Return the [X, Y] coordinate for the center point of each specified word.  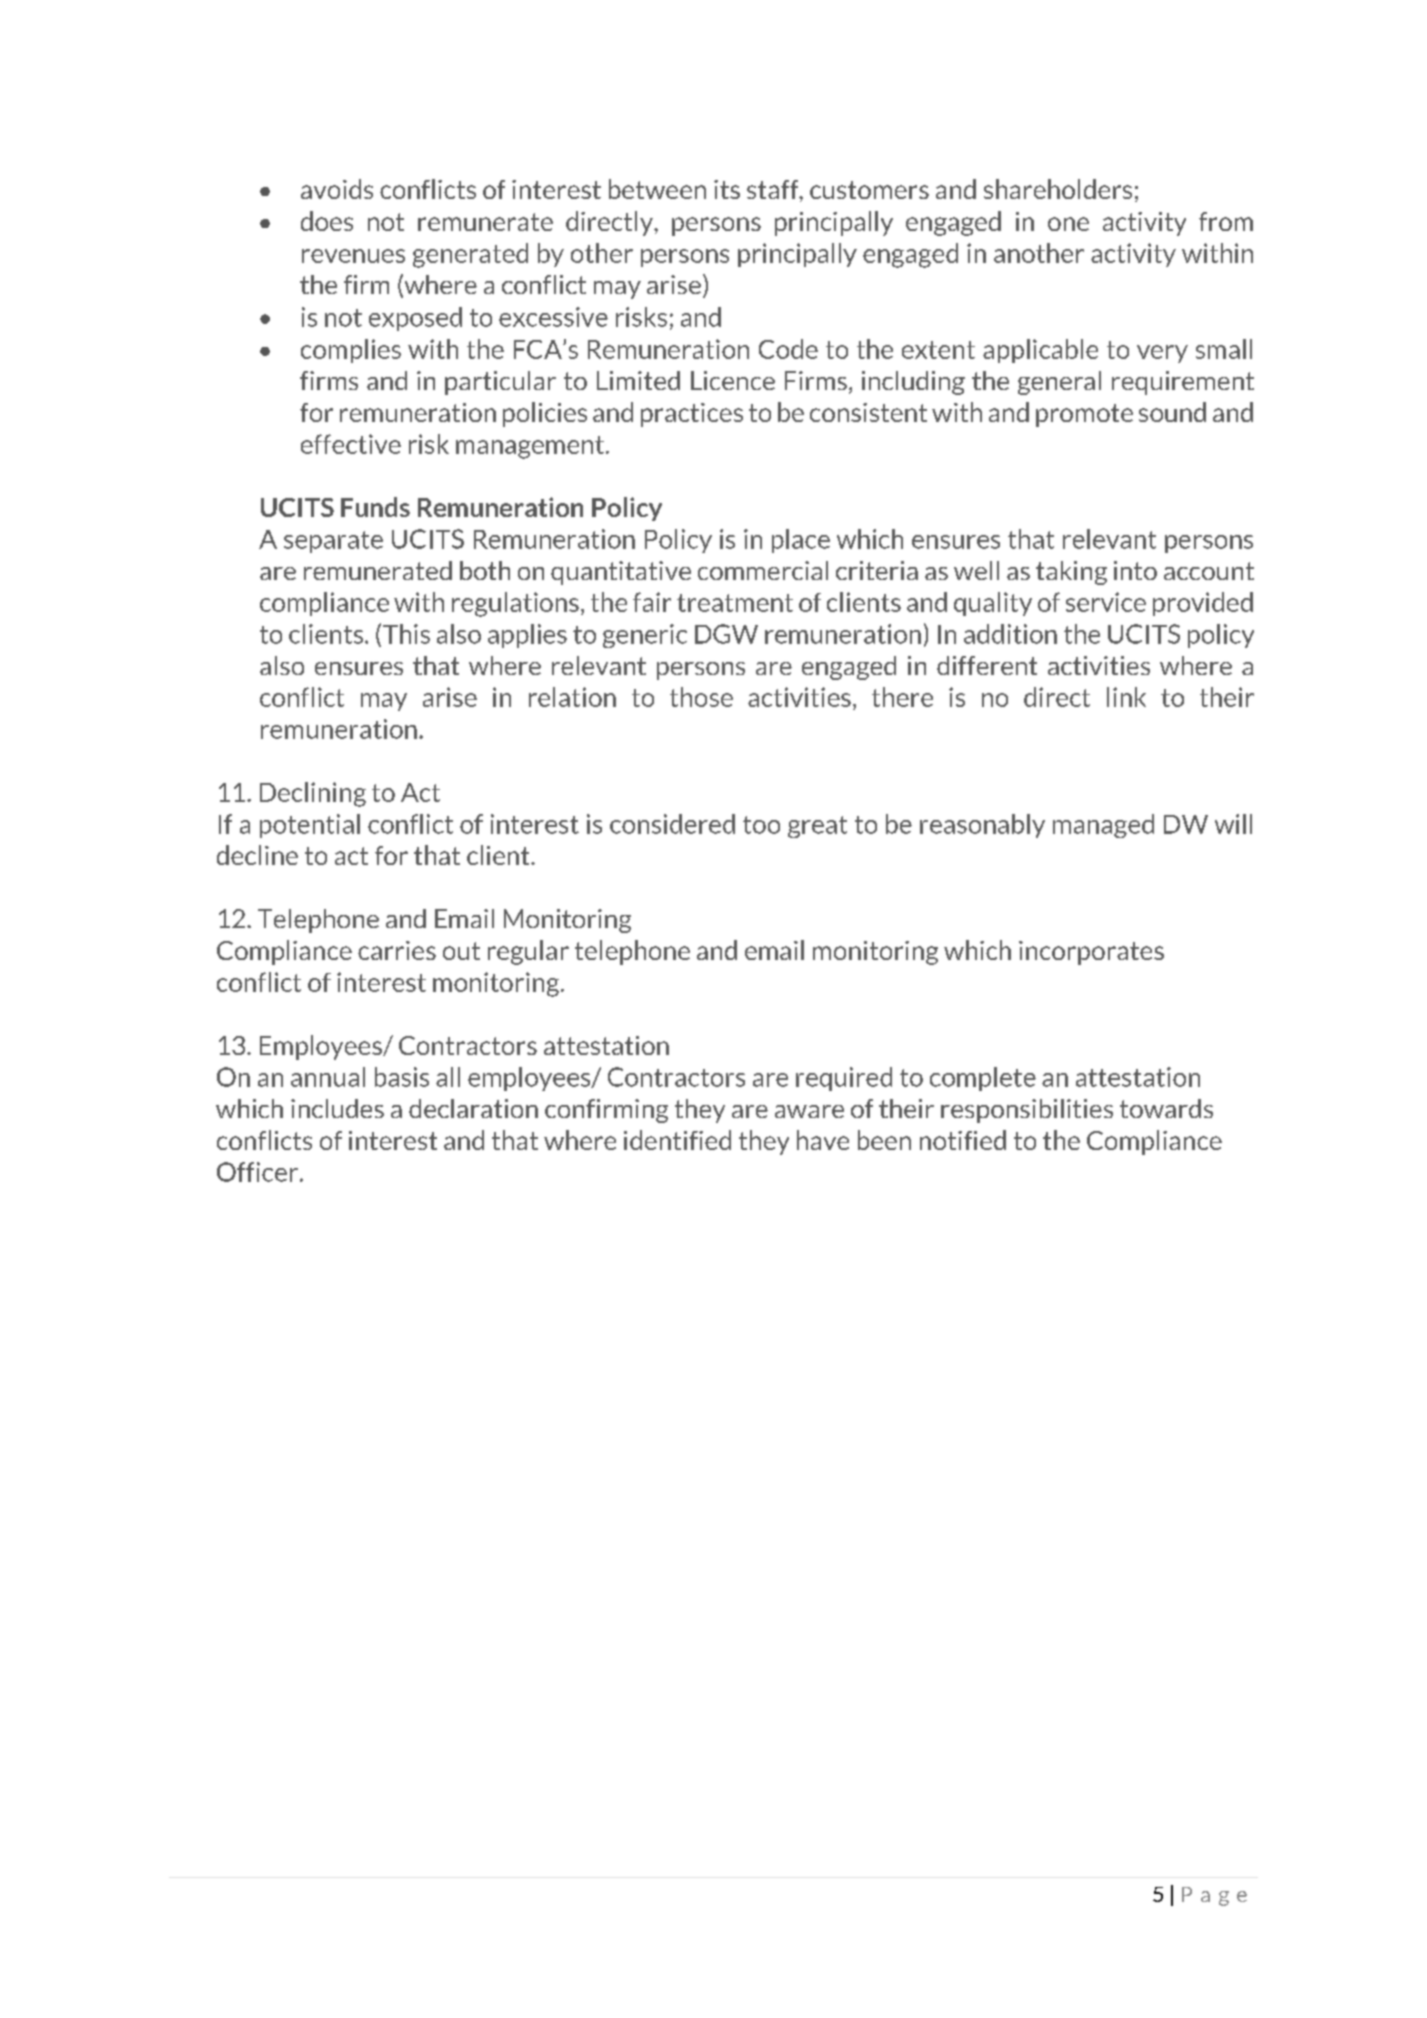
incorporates [1091, 953]
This [406, 634]
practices [692, 415]
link [1126, 697]
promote [1084, 415]
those [701, 697]
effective [351, 444]
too [761, 825]
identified [677, 1140]
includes [337, 1108]
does [327, 221]
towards [1166, 1108]
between [657, 189]
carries [397, 950]
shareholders [1058, 189]
